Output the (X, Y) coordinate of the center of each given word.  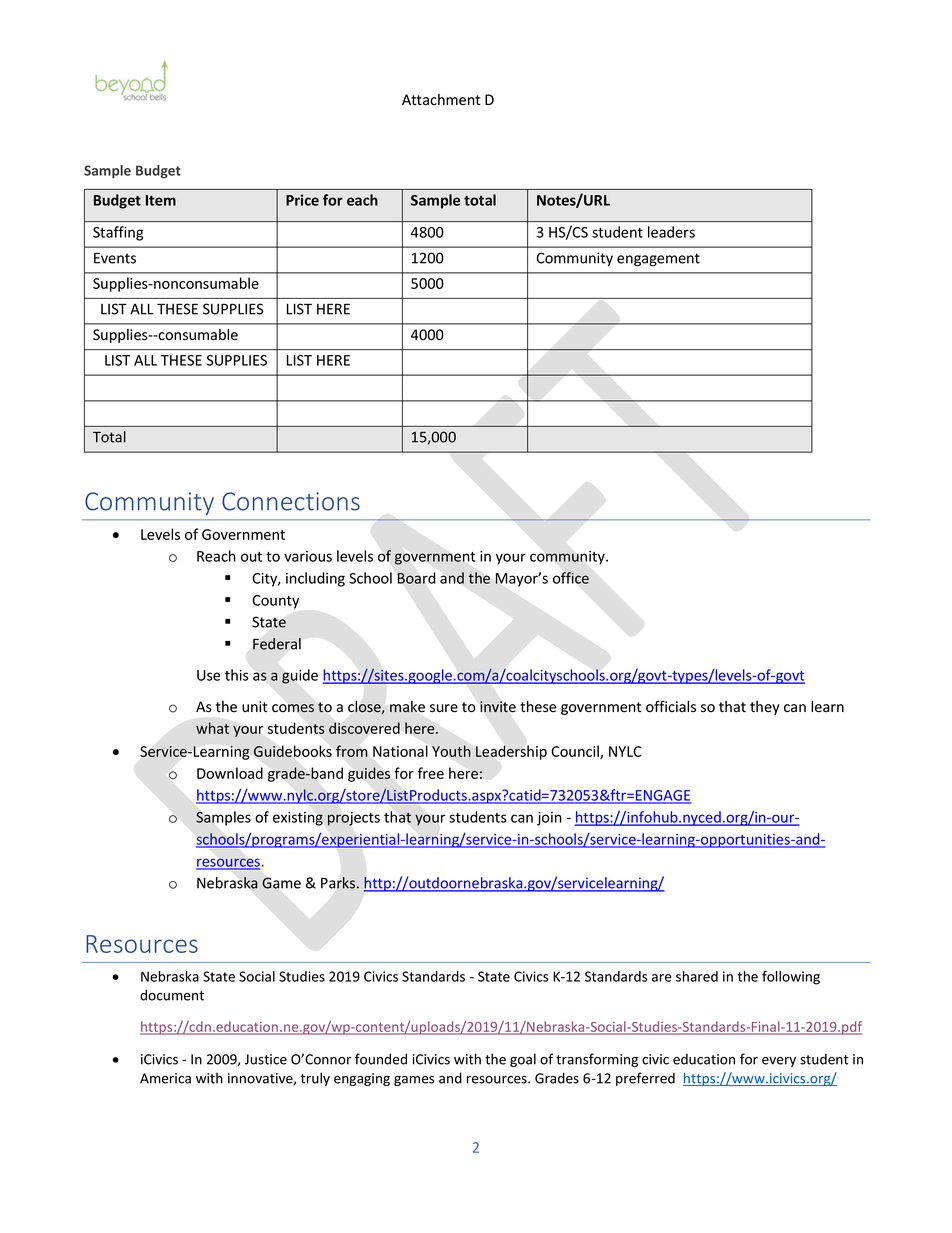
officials (671, 706)
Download (230, 773)
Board (416, 578)
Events (115, 258)
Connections (291, 501)
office (571, 578)
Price (302, 200)
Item (161, 200)
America (165, 1078)
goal (523, 1060)
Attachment (441, 100)
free (431, 773)
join (549, 819)
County (275, 602)
